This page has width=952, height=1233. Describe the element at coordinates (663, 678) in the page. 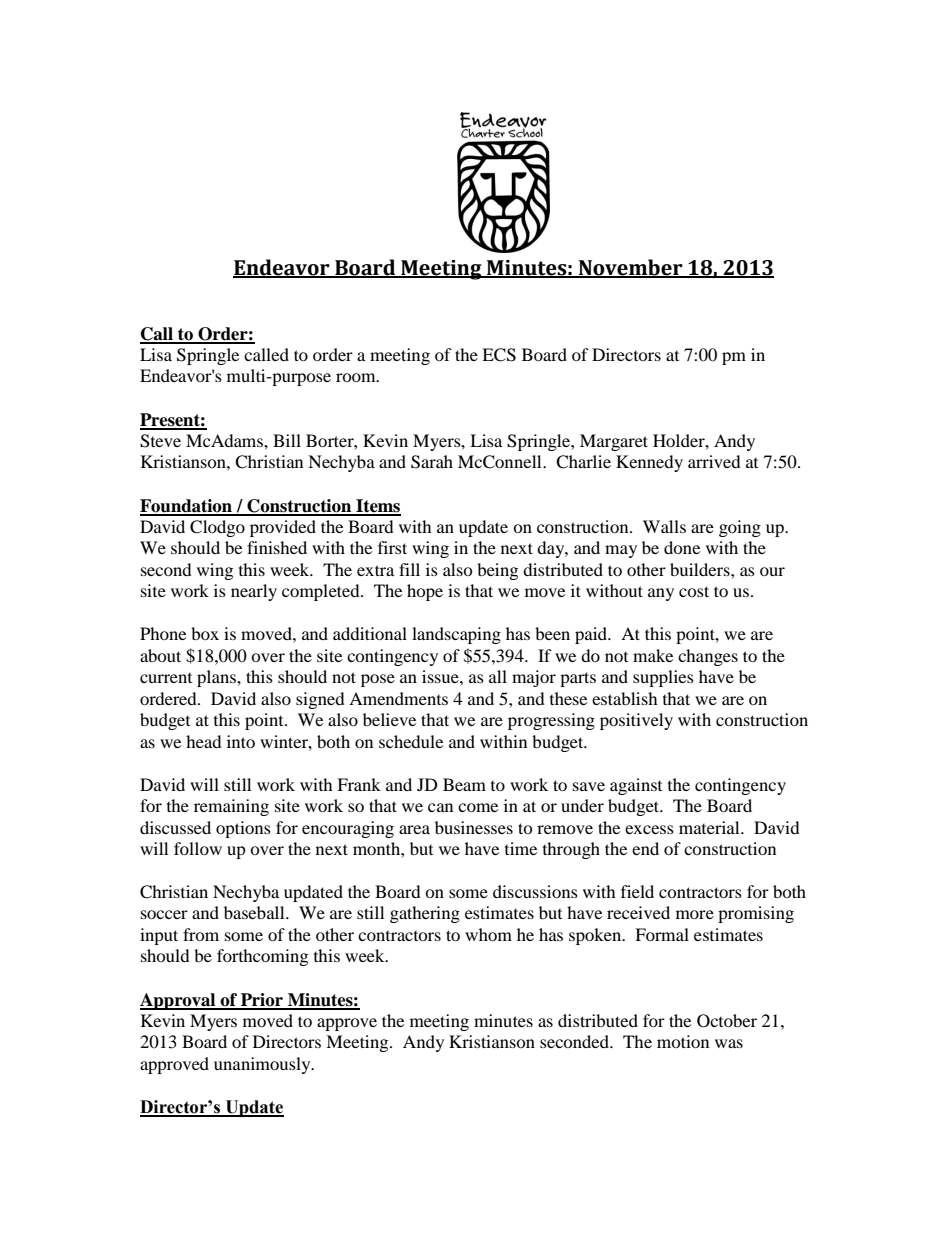

I see `supplies` at that location.
